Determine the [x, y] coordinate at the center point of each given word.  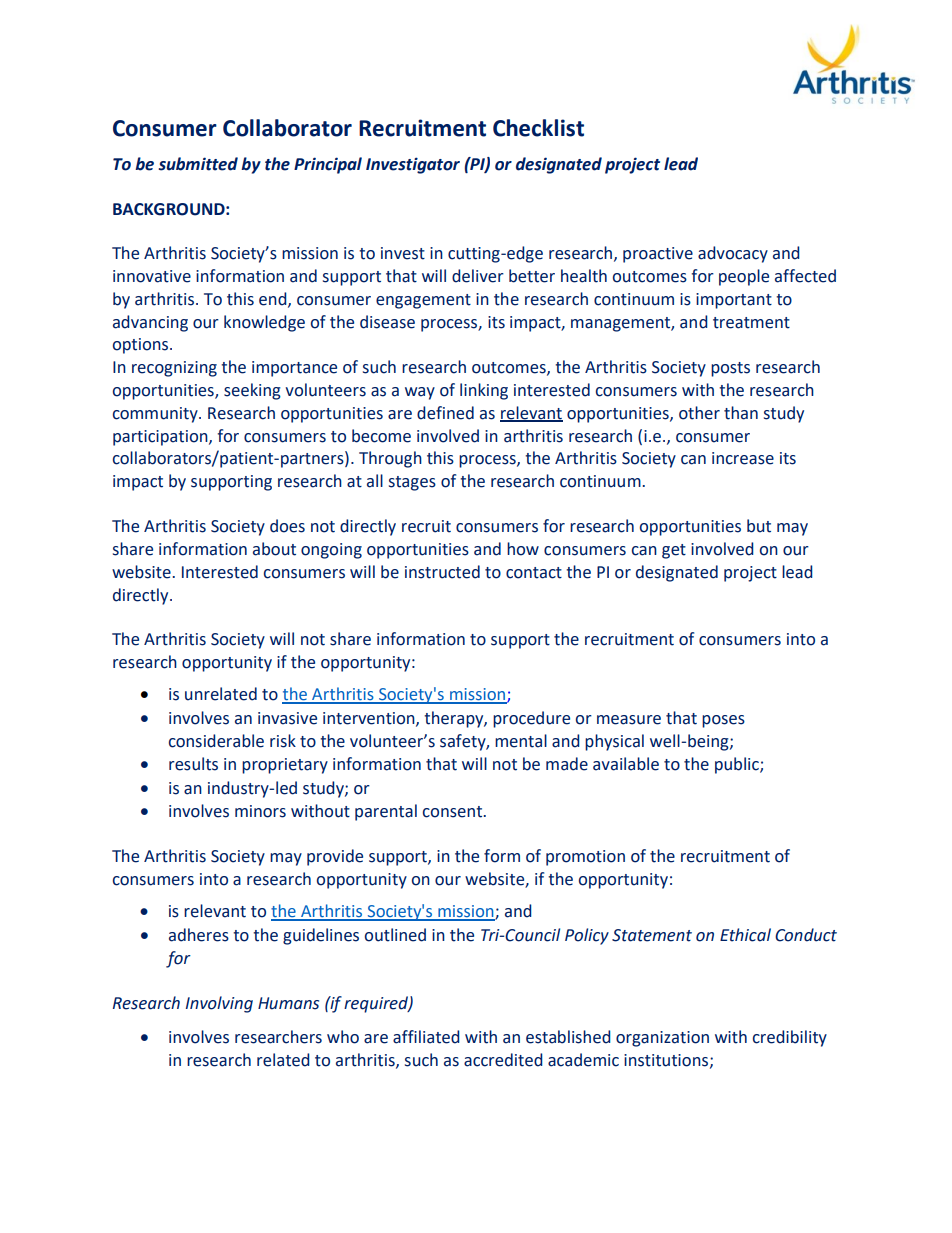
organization [662, 1039]
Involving [219, 1004]
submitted [198, 164]
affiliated [426, 1037]
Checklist [538, 128]
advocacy [733, 254]
